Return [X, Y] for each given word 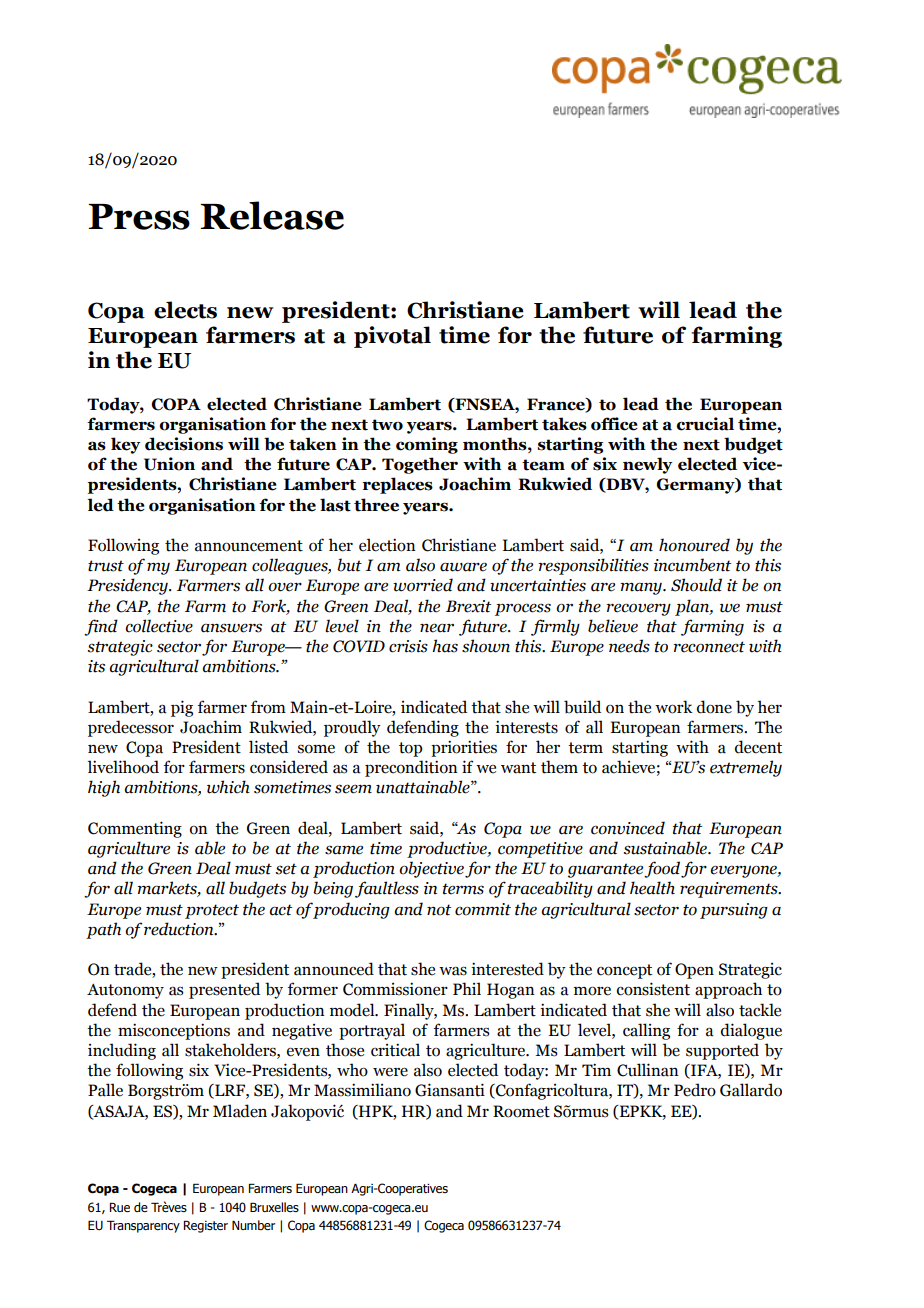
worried [423, 585]
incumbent [692, 565]
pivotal [392, 337]
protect [212, 911]
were [390, 1072]
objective [431, 869]
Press [139, 217]
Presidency [128, 586]
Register [205, 1226]
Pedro [695, 1090]
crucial [705, 424]
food [662, 869]
